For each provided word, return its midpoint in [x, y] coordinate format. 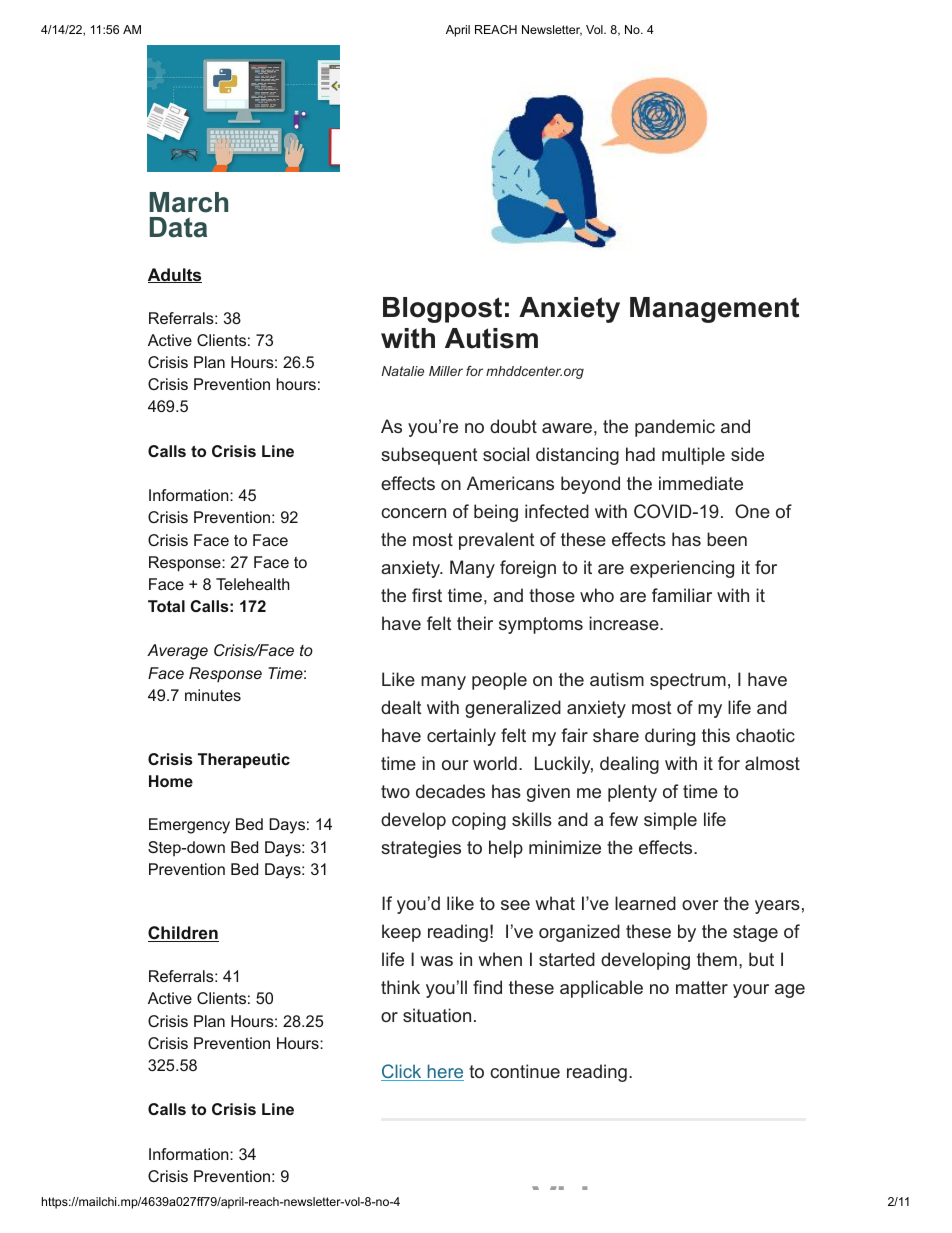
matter [702, 987]
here [444, 1072]
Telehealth [253, 584]
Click [402, 1072]
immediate [701, 483]
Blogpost [442, 310]
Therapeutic [244, 761]
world [495, 763]
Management [714, 310]
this [716, 735]
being [496, 513]
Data [178, 227]
